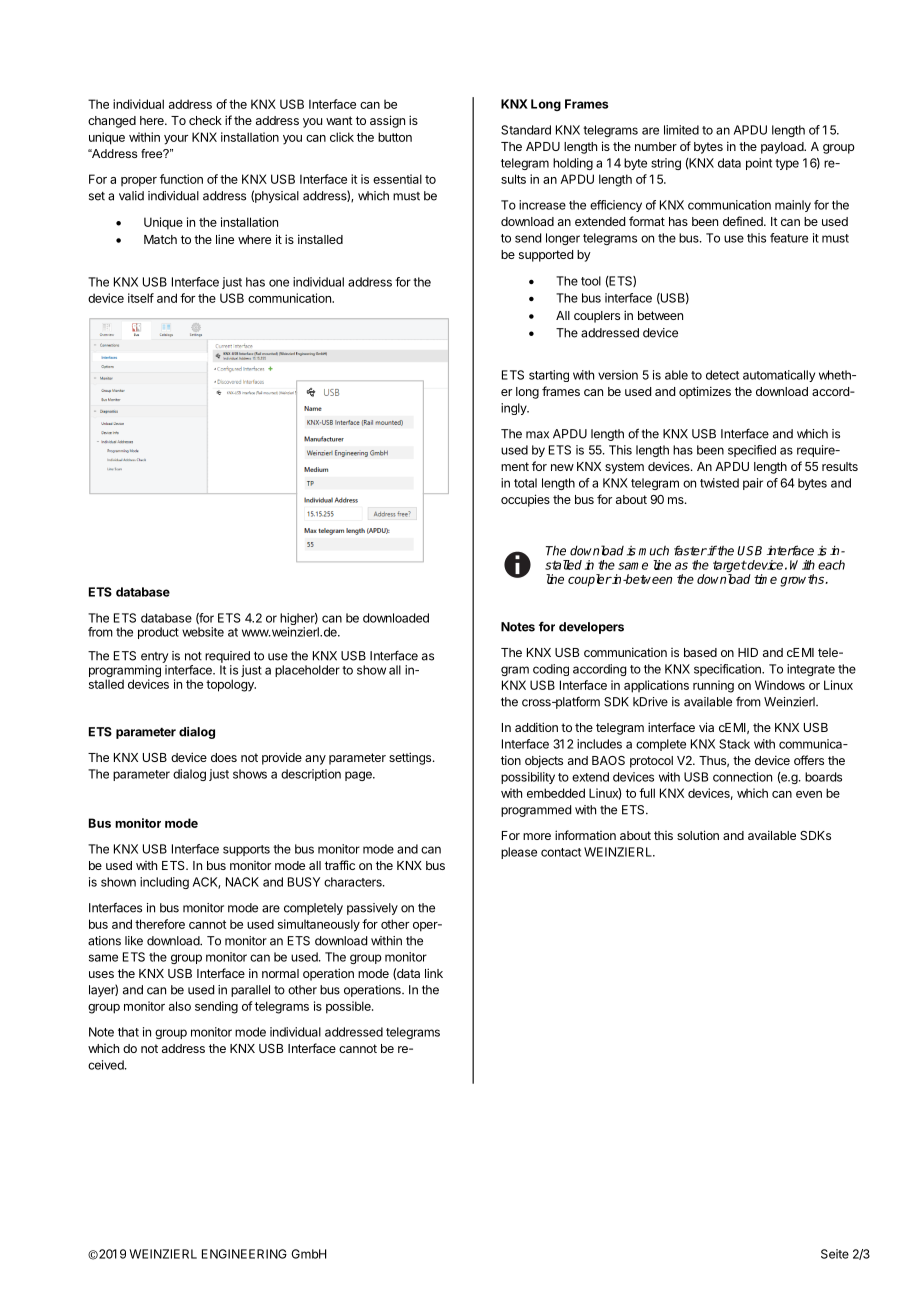  What do you see at coordinates (759, 164) in the screenshot?
I see `point` at bounding box center [759, 164].
